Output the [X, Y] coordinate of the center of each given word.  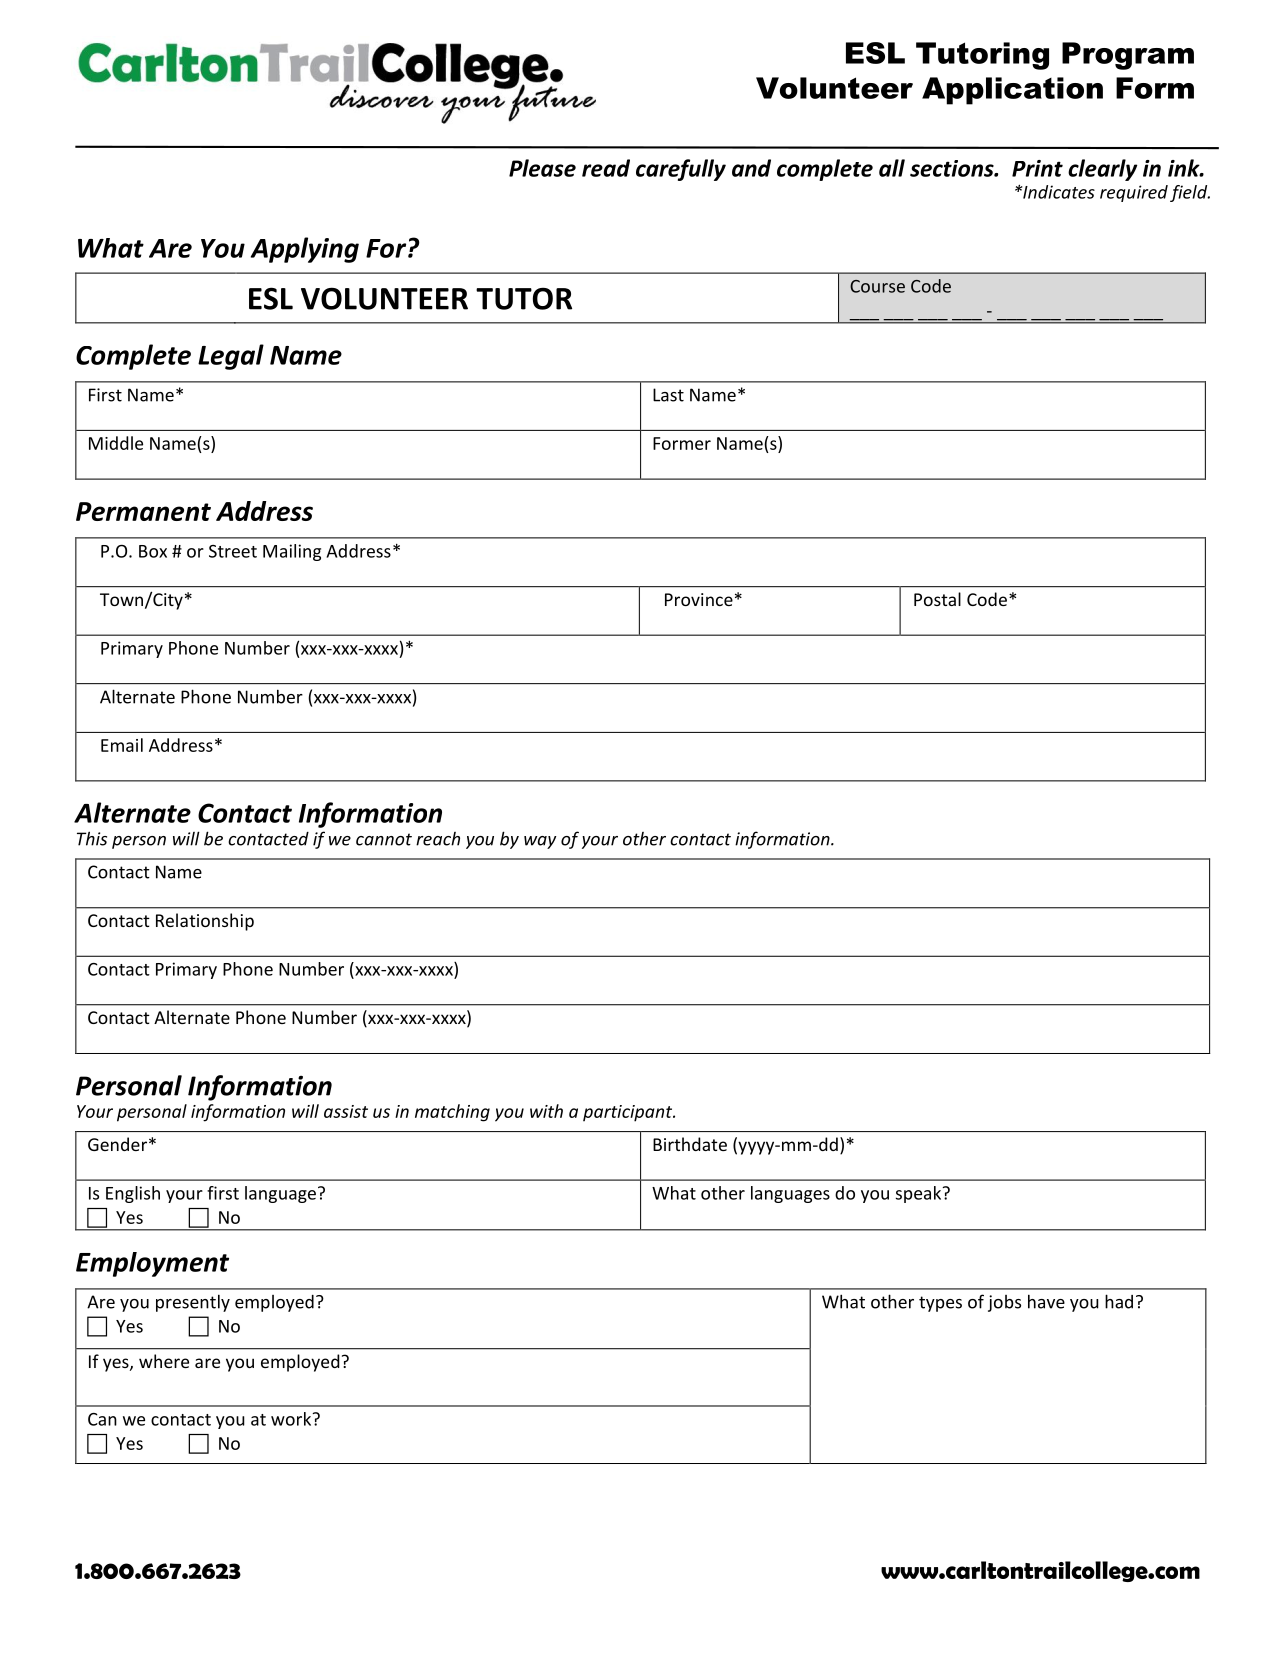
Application [1012, 91]
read [606, 168]
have [1046, 1301]
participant [629, 1113]
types [940, 1304]
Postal [937, 599]
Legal [231, 357]
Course [877, 286]
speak [920, 1194]
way [540, 842]
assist [346, 1111]
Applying [305, 250]
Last [668, 395]
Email [122, 745]
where [164, 1361]
